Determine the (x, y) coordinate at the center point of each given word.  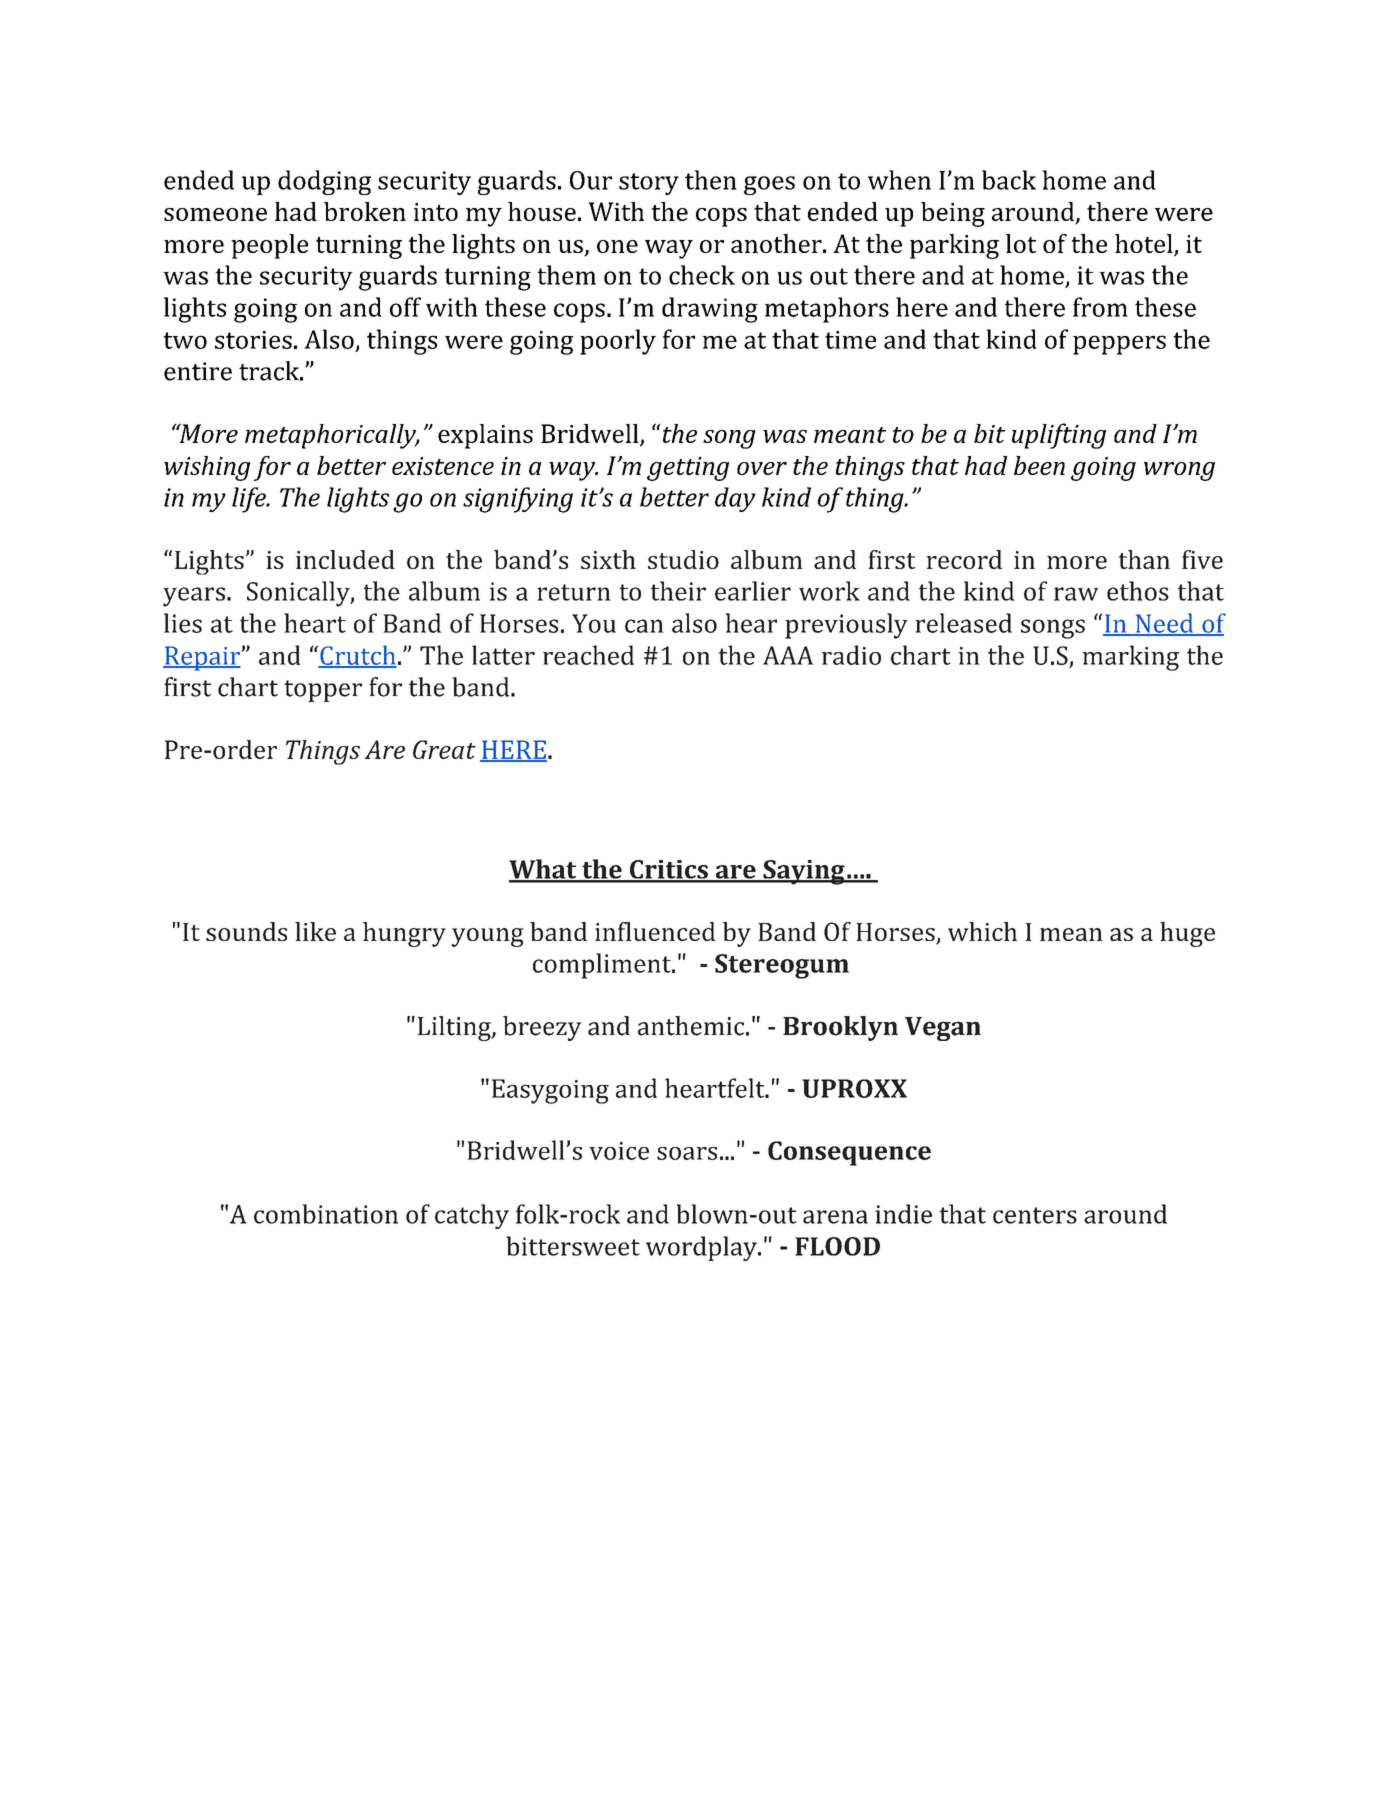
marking (1130, 658)
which (982, 931)
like (315, 931)
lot (1021, 243)
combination (326, 1214)
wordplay (702, 1248)
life (250, 500)
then (711, 180)
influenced (655, 931)
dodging (324, 182)
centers (1035, 1215)
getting (688, 469)
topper (323, 691)
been (1039, 465)
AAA (788, 655)
